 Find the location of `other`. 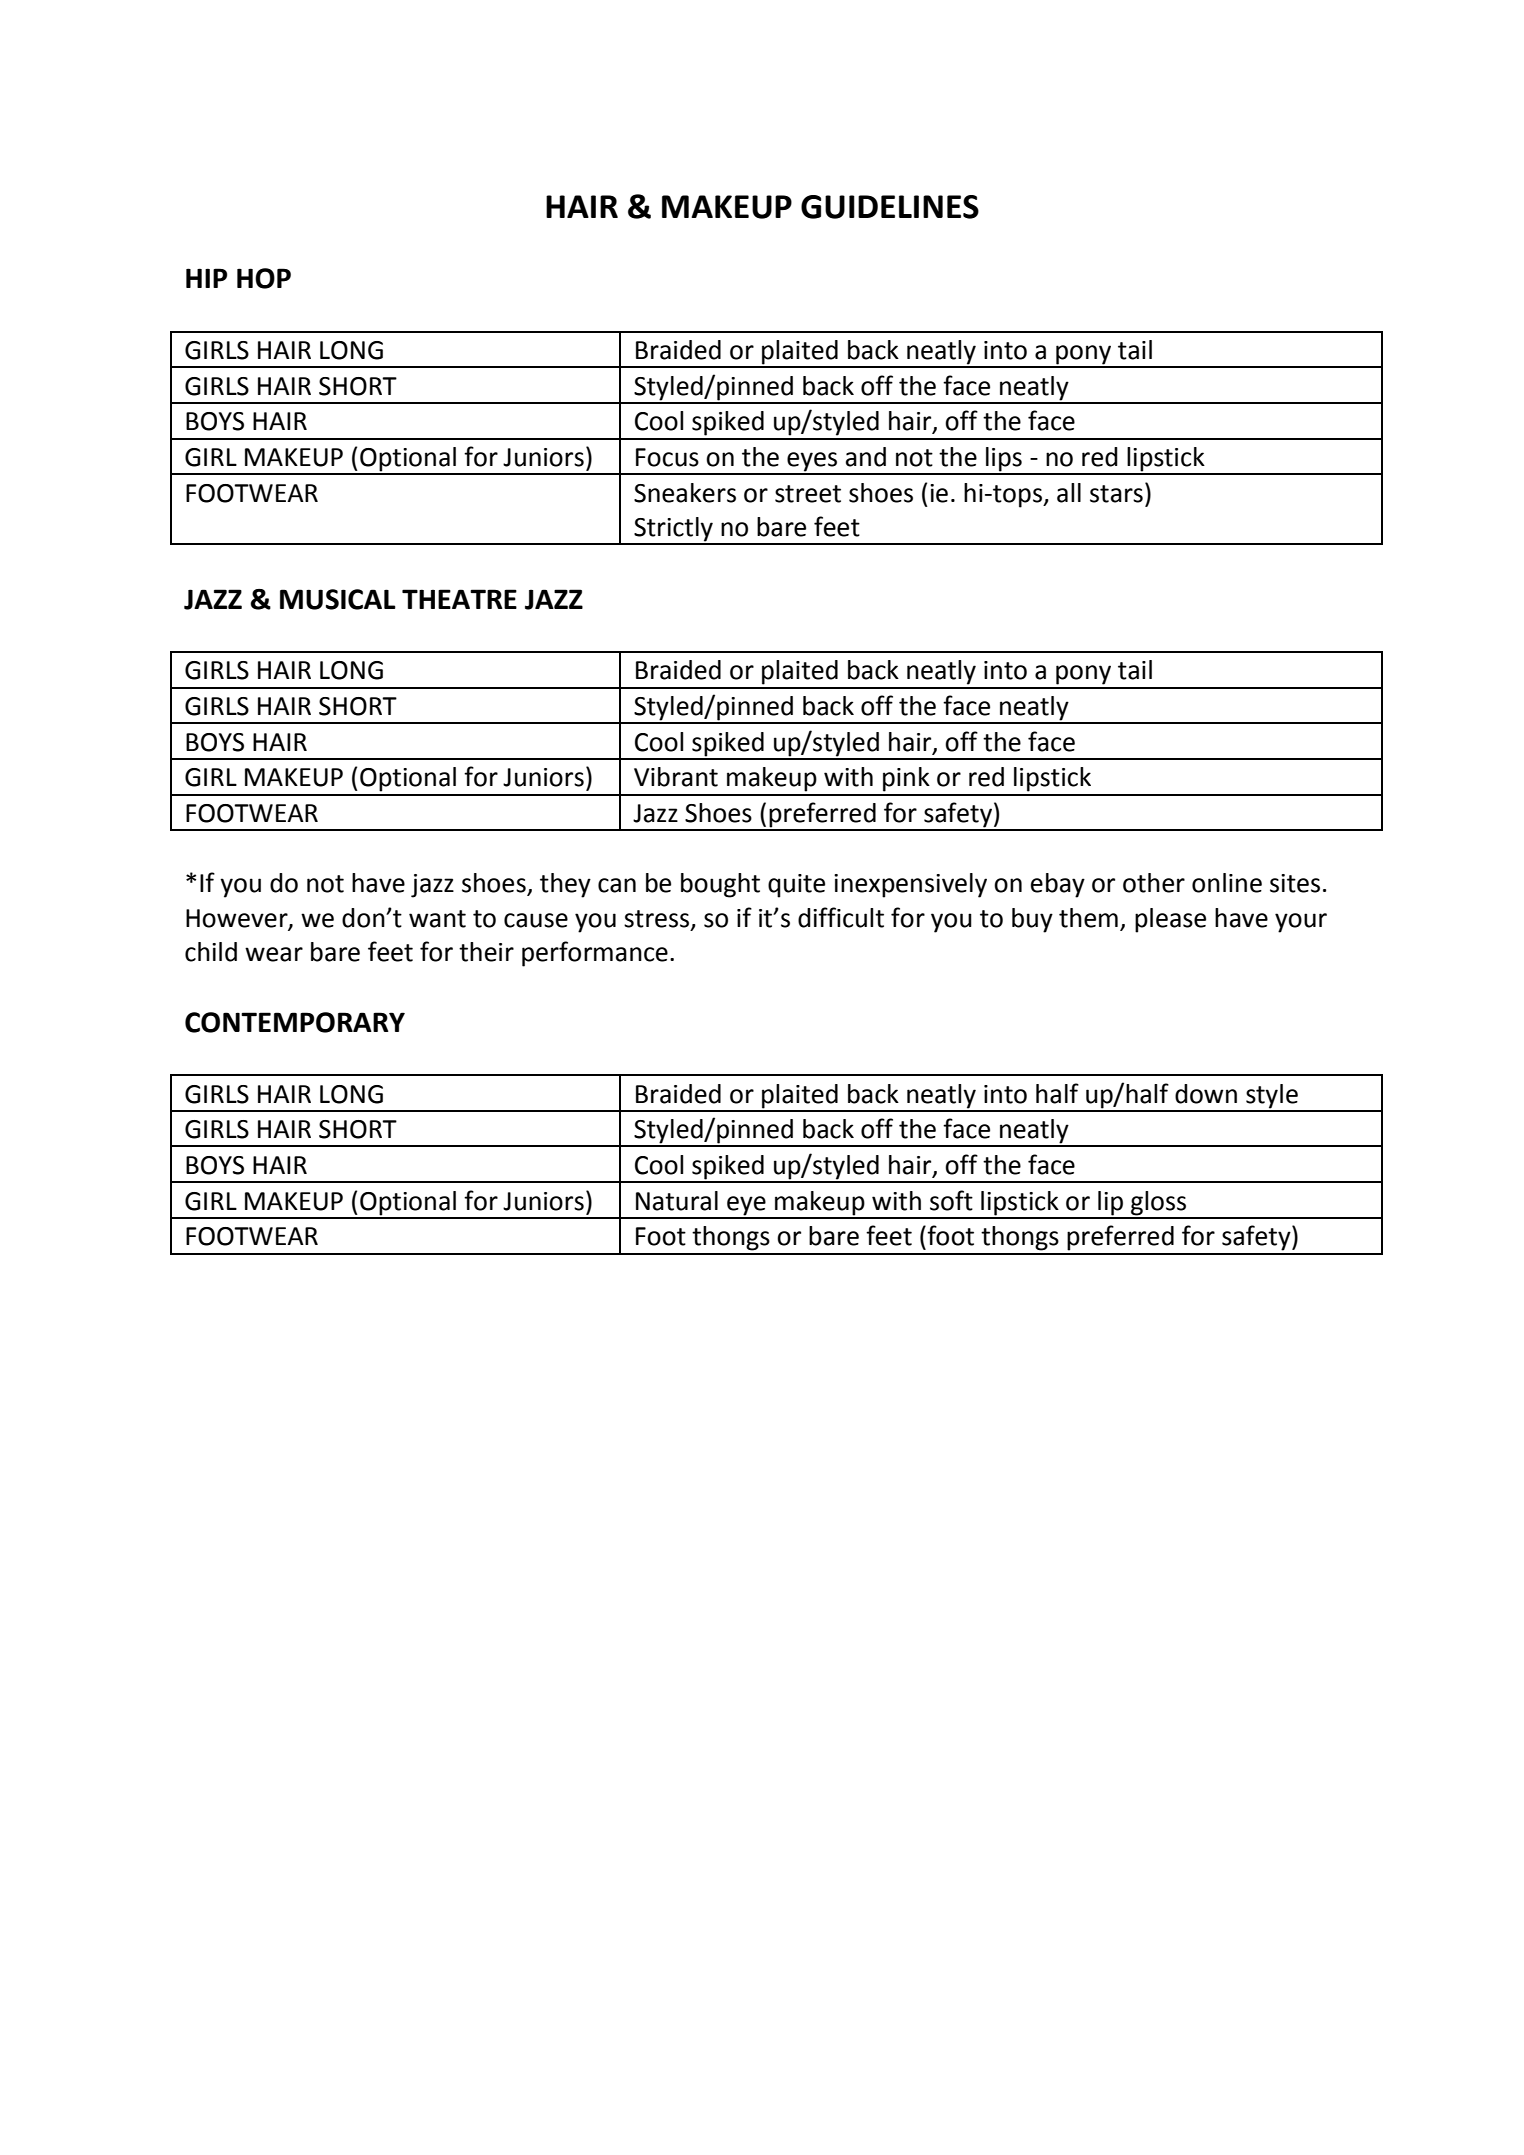

other is located at coordinates (1154, 883).
